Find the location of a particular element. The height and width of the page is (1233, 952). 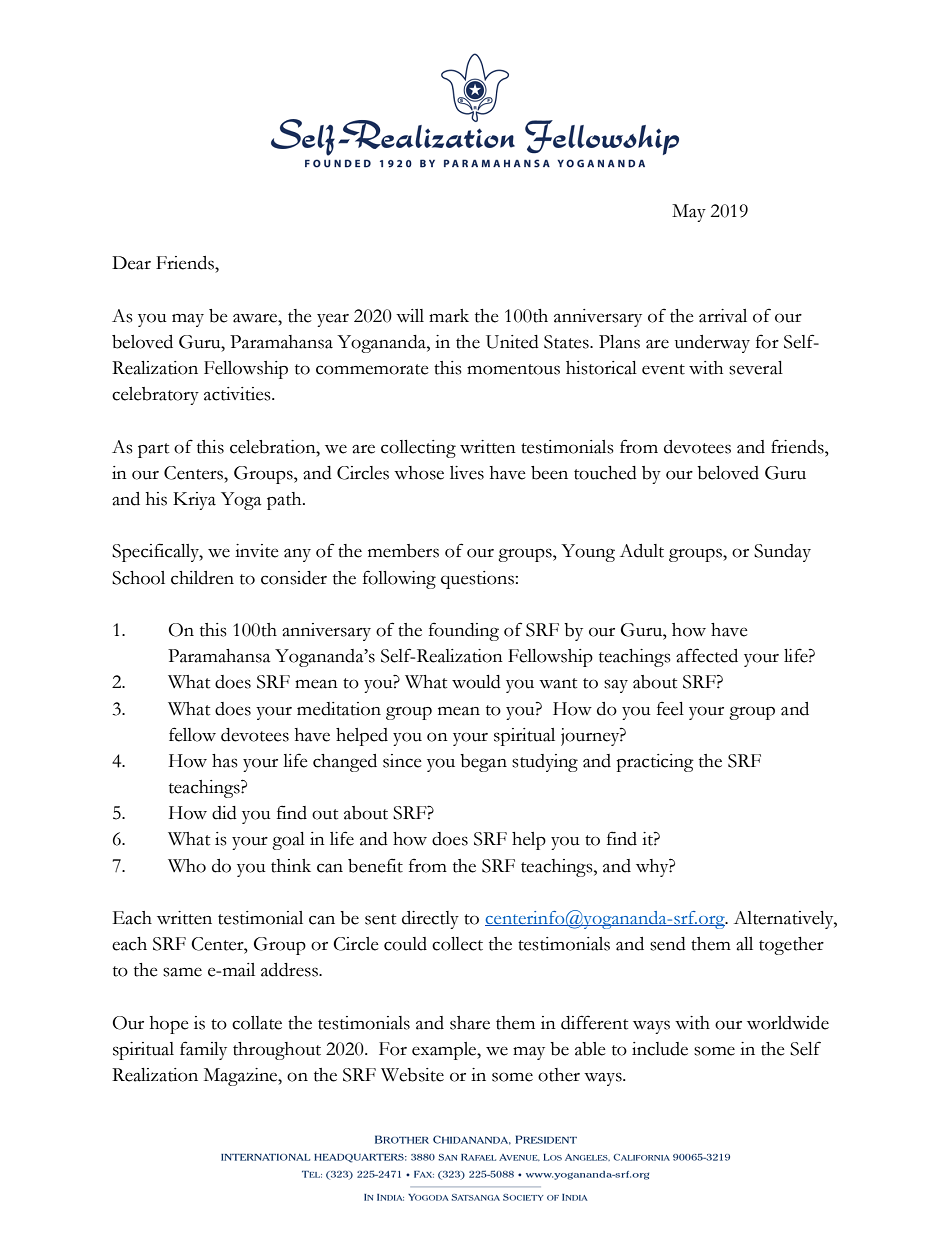

affected is located at coordinates (707, 655).
